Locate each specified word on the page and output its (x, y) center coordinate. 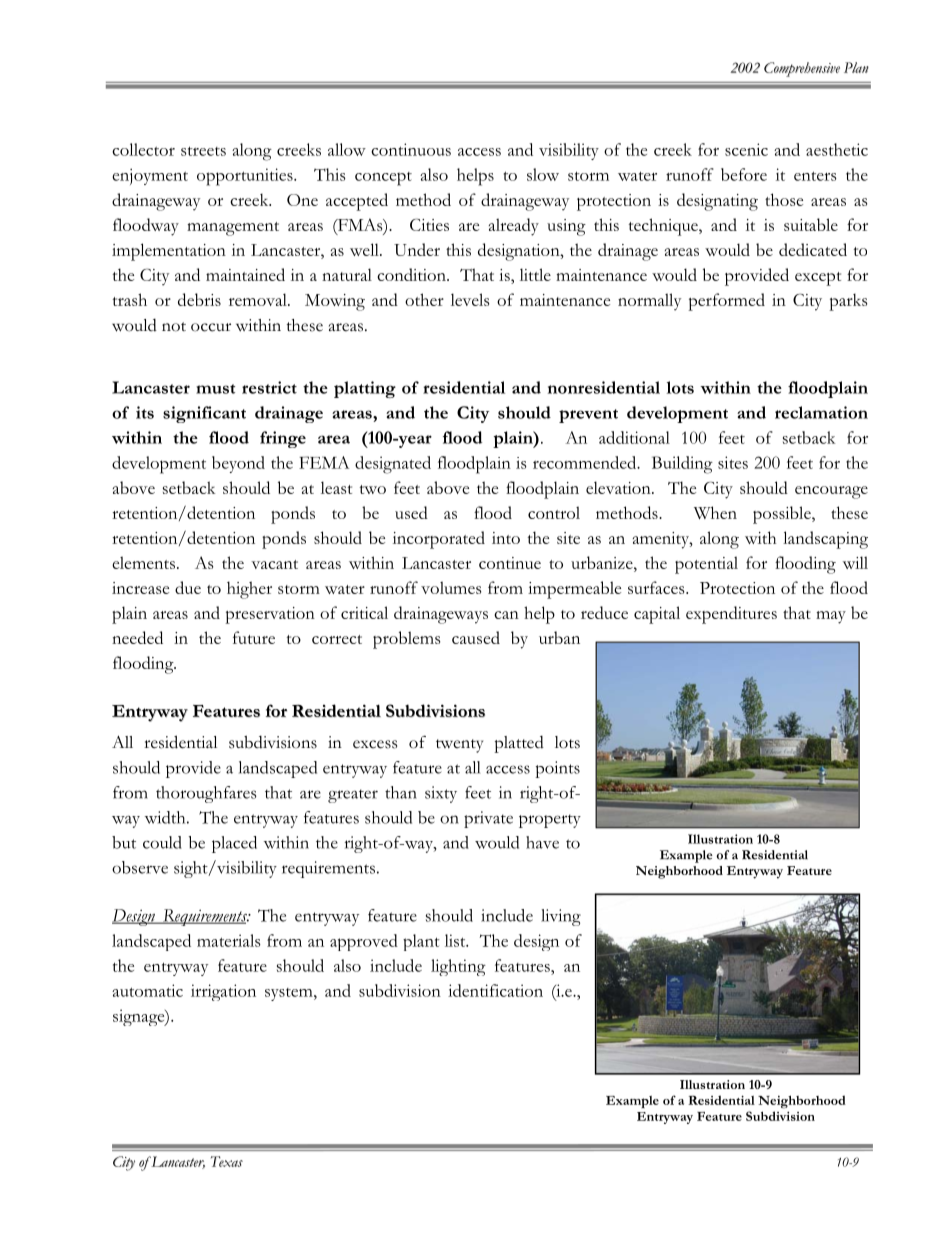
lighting (458, 967)
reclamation (821, 412)
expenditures (731, 615)
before (744, 174)
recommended (586, 462)
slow (543, 174)
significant (204, 414)
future (254, 637)
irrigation (223, 992)
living (561, 917)
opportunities (246, 177)
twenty (459, 746)
